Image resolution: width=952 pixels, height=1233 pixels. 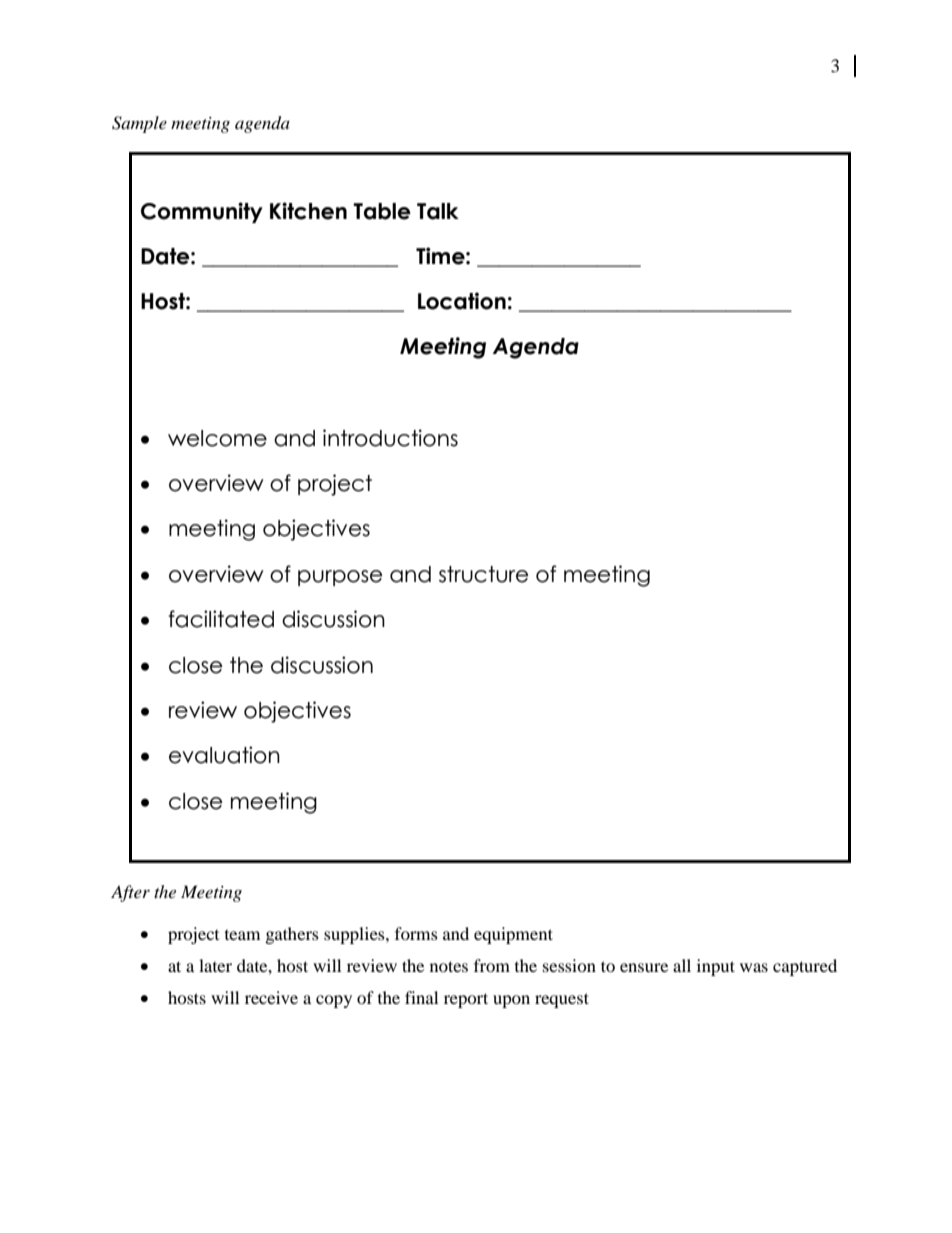 What do you see at coordinates (221, 619) in the screenshot?
I see `facilitated` at bounding box center [221, 619].
